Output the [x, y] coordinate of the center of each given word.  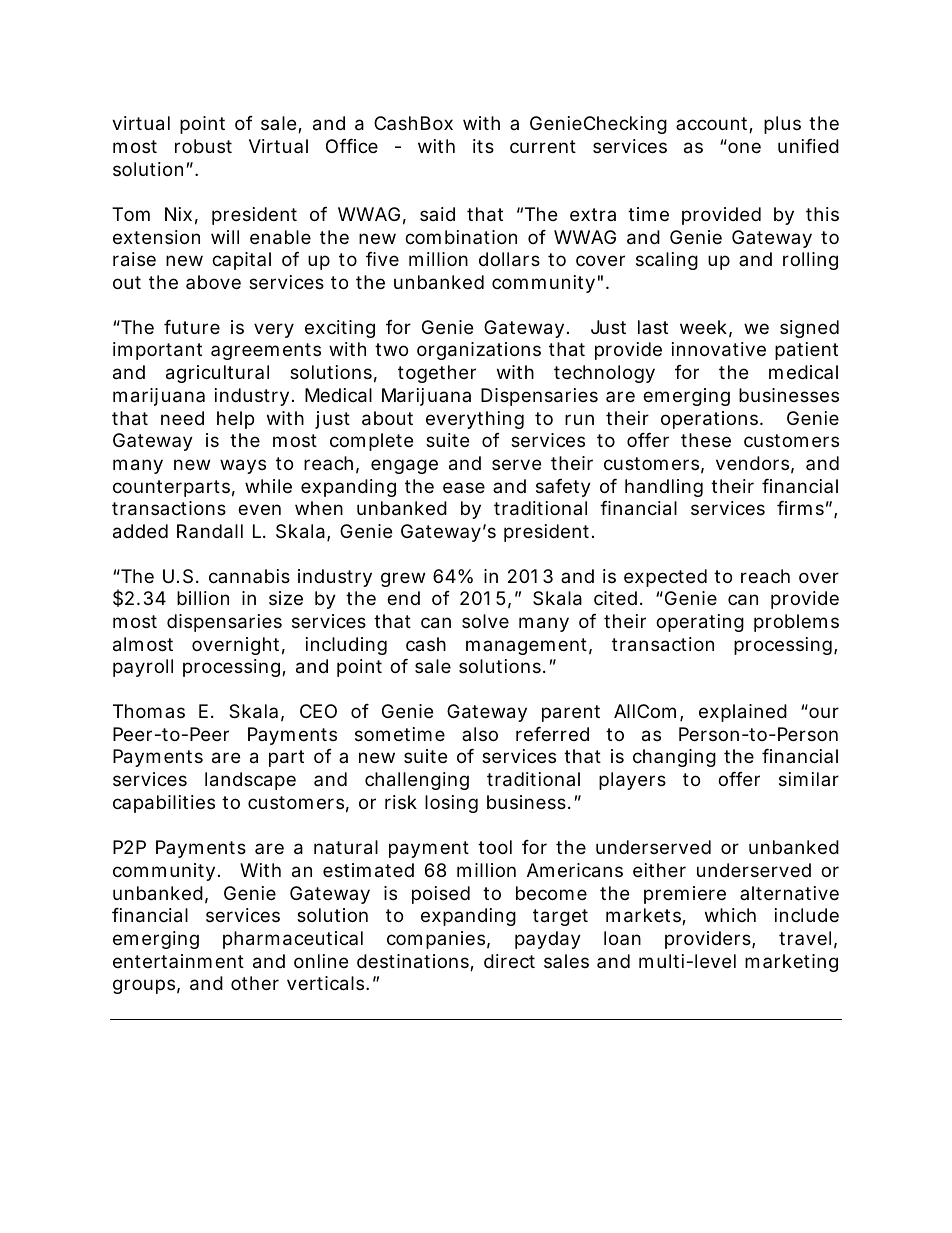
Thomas [149, 711]
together [437, 374]
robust [203, 146]
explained [743, 713]
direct [509, 961]
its [483, 146]
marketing [791, 963]
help [235, 420]
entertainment [178, 961]
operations [711, 420]
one [744, 147]
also [480, 734]
